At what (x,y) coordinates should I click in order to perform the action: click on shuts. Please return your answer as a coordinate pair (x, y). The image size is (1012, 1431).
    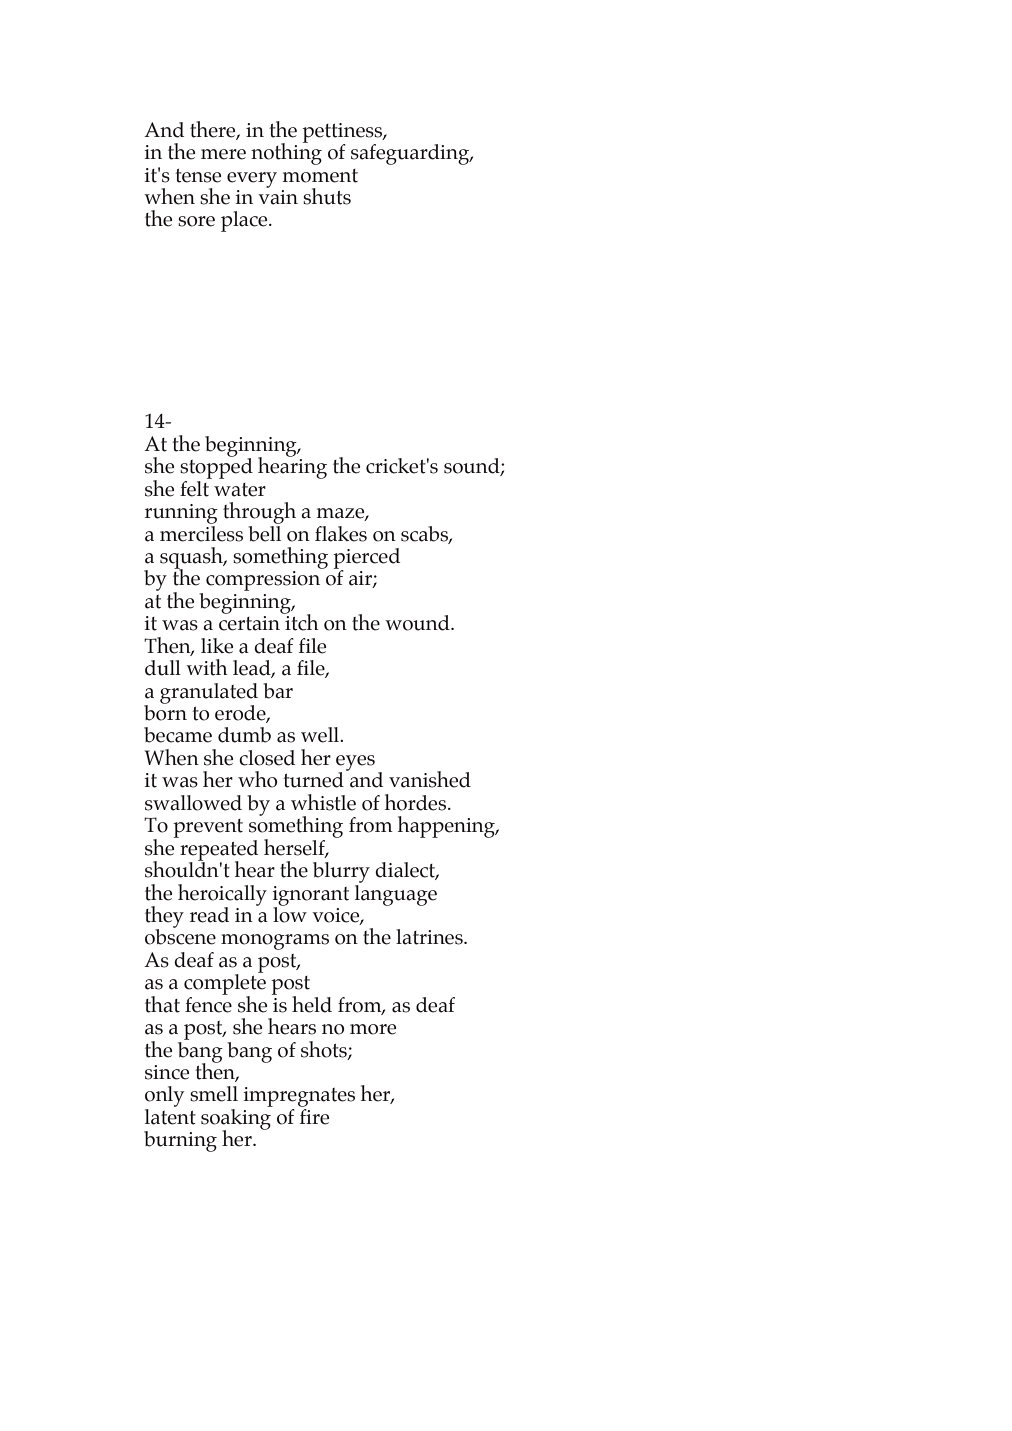
    Looking at the image, I should click on (327, 196).
